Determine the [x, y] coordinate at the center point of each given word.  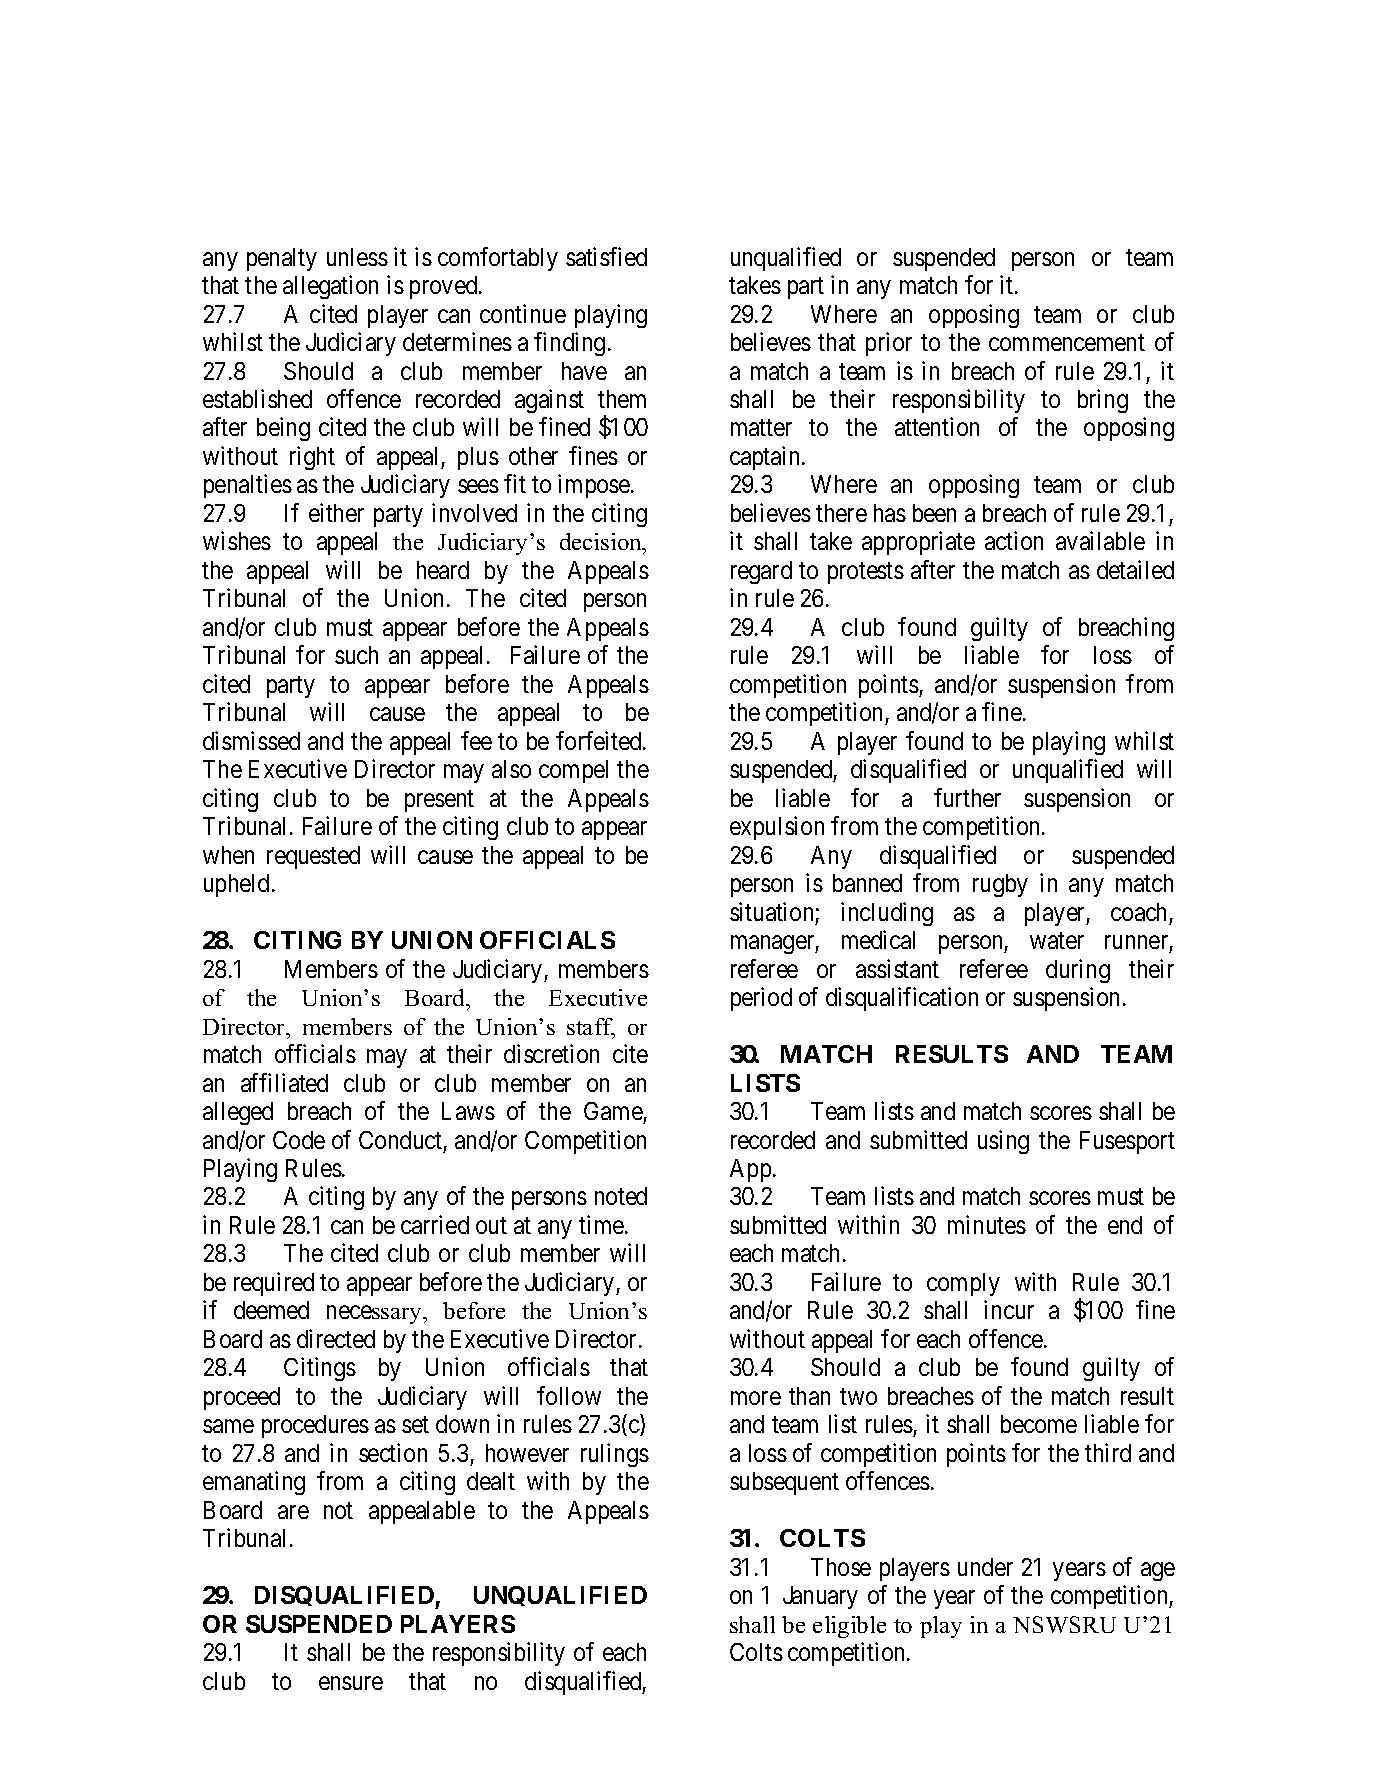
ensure [351, 1683]
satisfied [606, 256]
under [985, 1567]
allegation [330, 287]
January [820, 1597]
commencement [1067, 343]
